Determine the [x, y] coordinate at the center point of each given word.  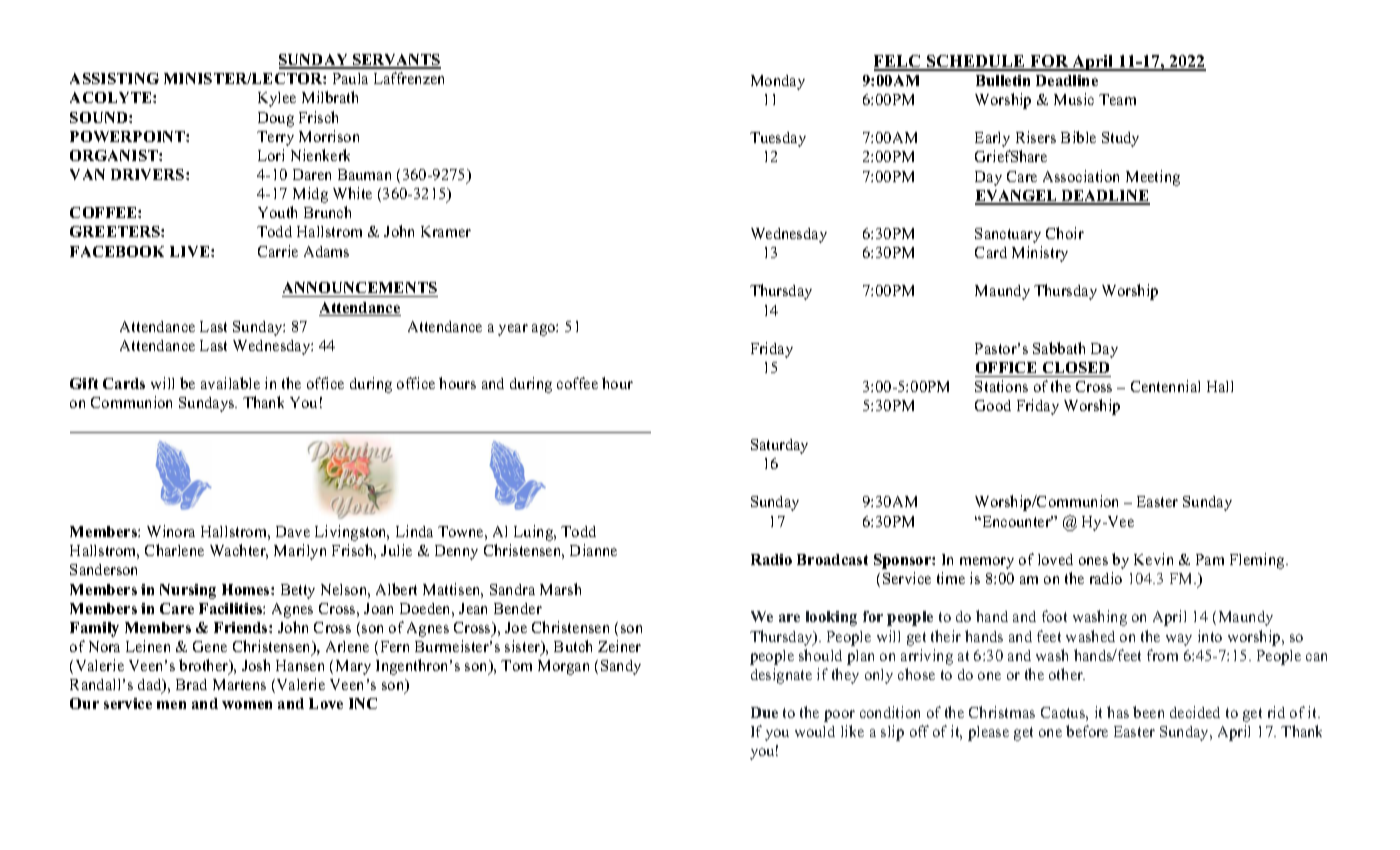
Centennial [1165, 386]
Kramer [446, 231]
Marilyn [300, 552]
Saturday [779, 446]
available [230, 383]
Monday [778, 82]
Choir [1065, 233]
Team [1117, 99]
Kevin [1153, 559]
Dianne [593, 550]
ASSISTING [114, 78]
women [247, 705]
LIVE [191, 251]
